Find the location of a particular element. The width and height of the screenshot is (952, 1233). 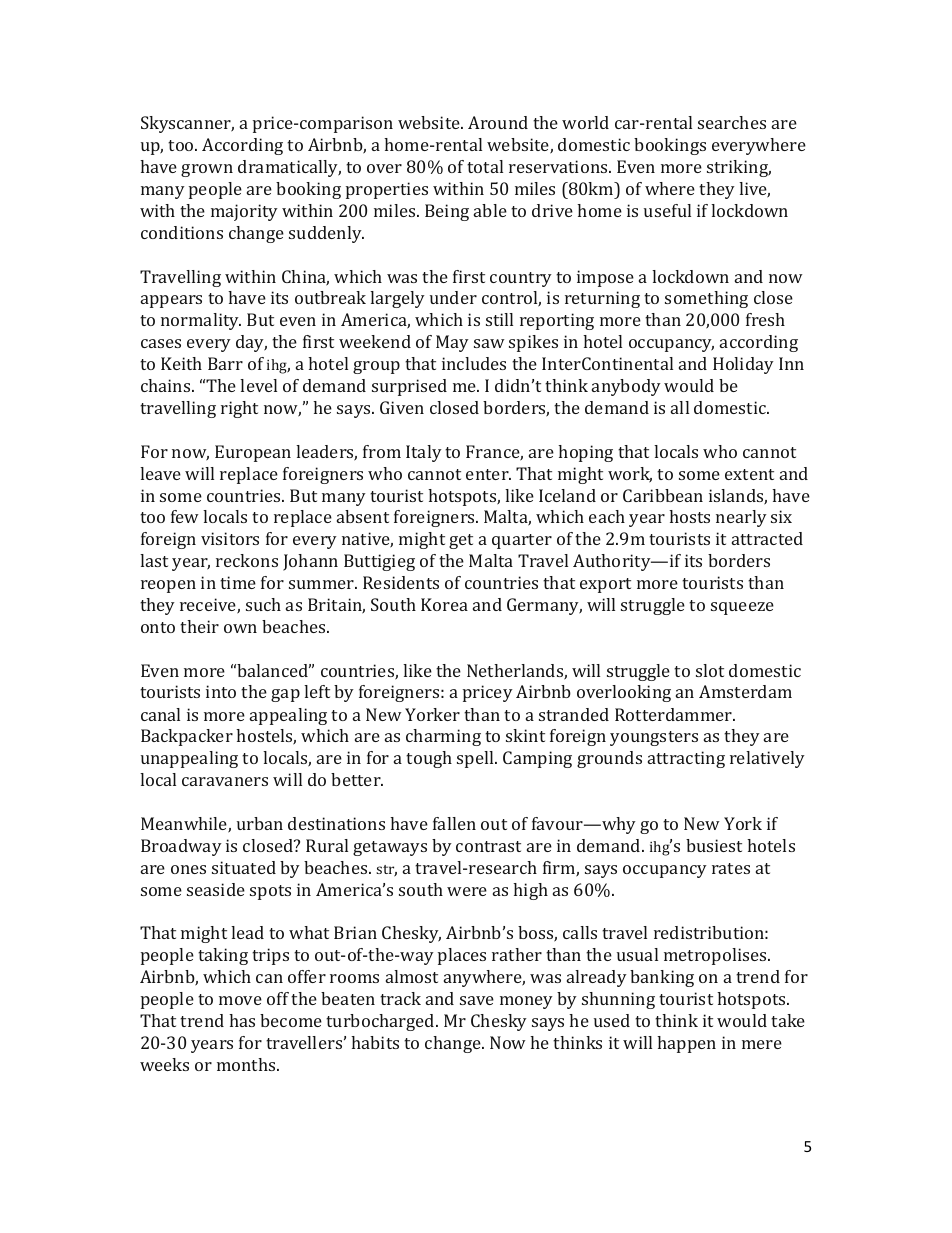

European is located at coordinates (253, 453).
